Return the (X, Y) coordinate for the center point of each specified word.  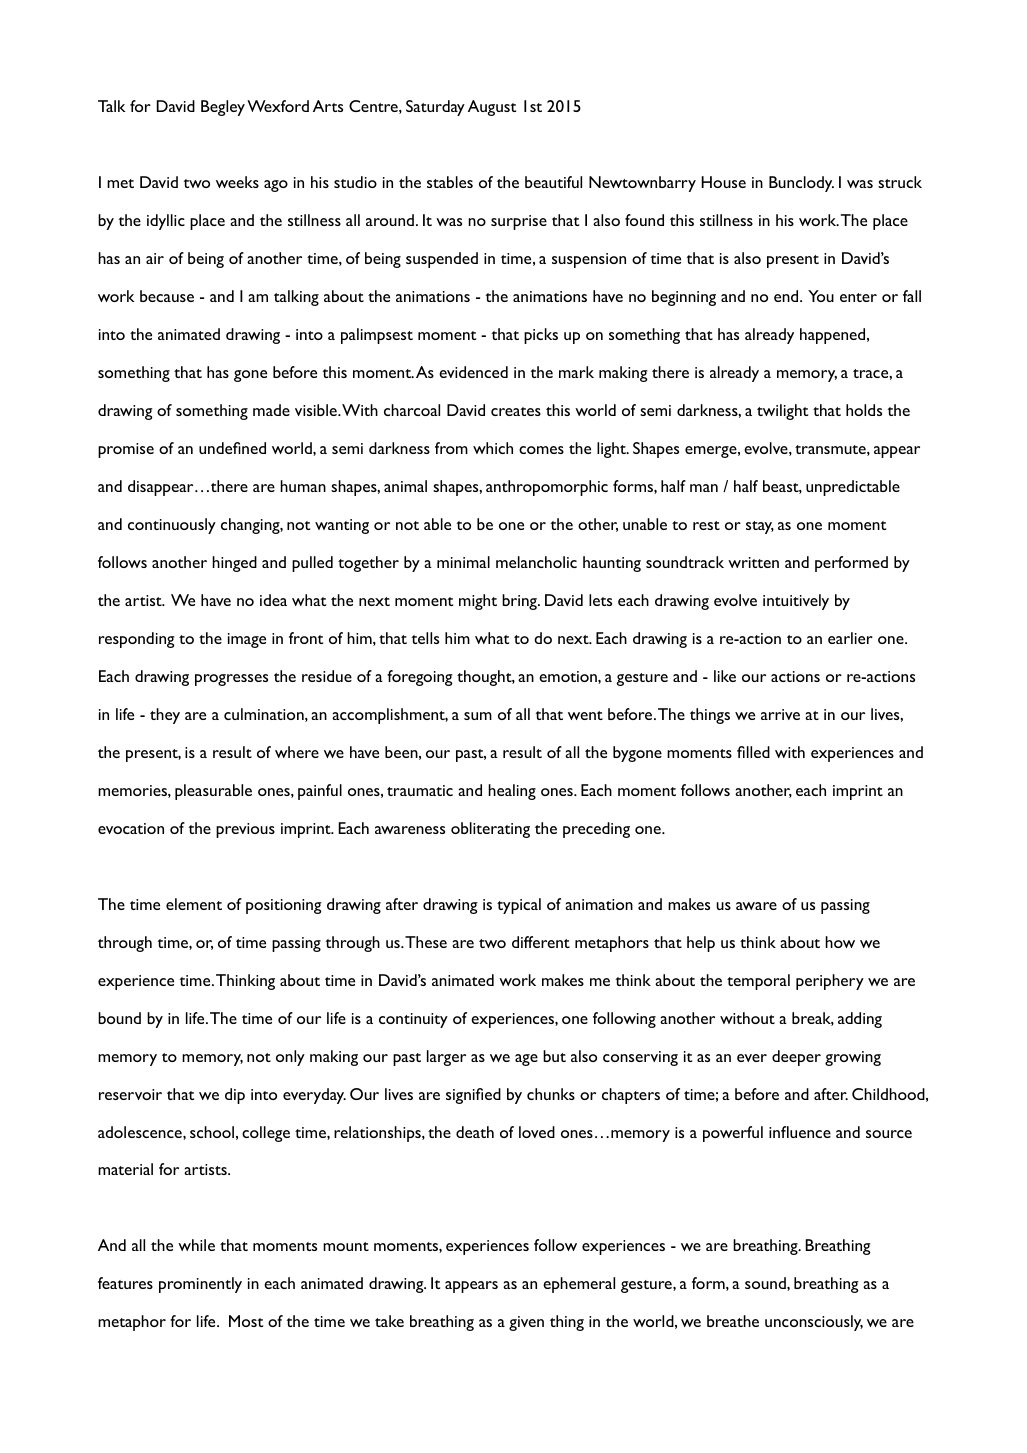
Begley (223, 108)
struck (900, 182)
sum (478, 716)
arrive (780, 714)
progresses (231, 680)
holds (864, 410)
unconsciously (814, 1323)
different (541, 942)
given (526, 1323)
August (492, 108)
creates (516, 411)
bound (119, 1018)
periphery (830, 982)
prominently (200, 1285)
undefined (232, 448)
